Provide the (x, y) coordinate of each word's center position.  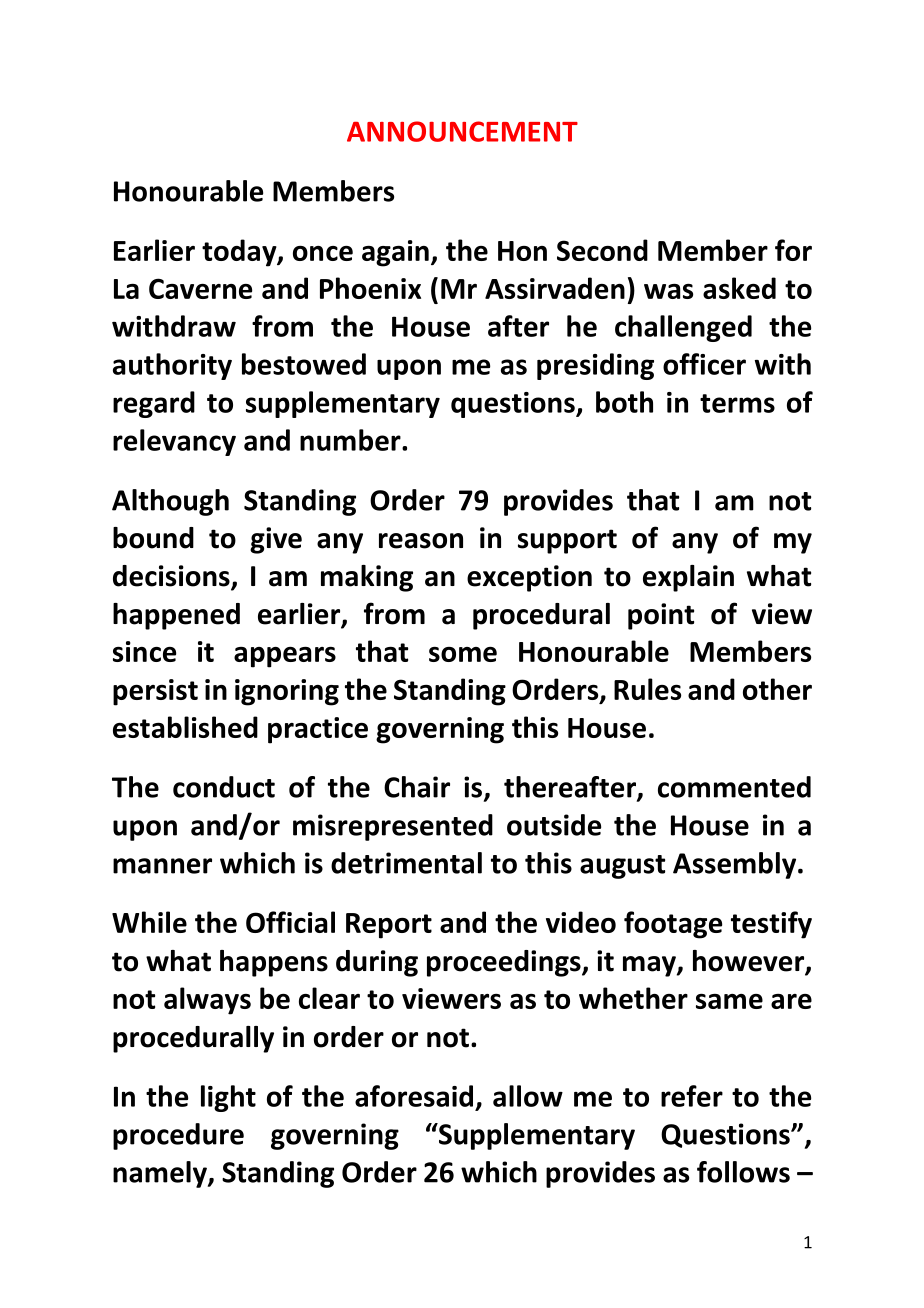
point (661, 616)
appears (285, 657)
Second (602, 250)
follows (743, 1172)
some (463, 654)
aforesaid (414, 1096)
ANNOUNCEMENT (462, 131)
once (323, 253)
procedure (178, 1136)
